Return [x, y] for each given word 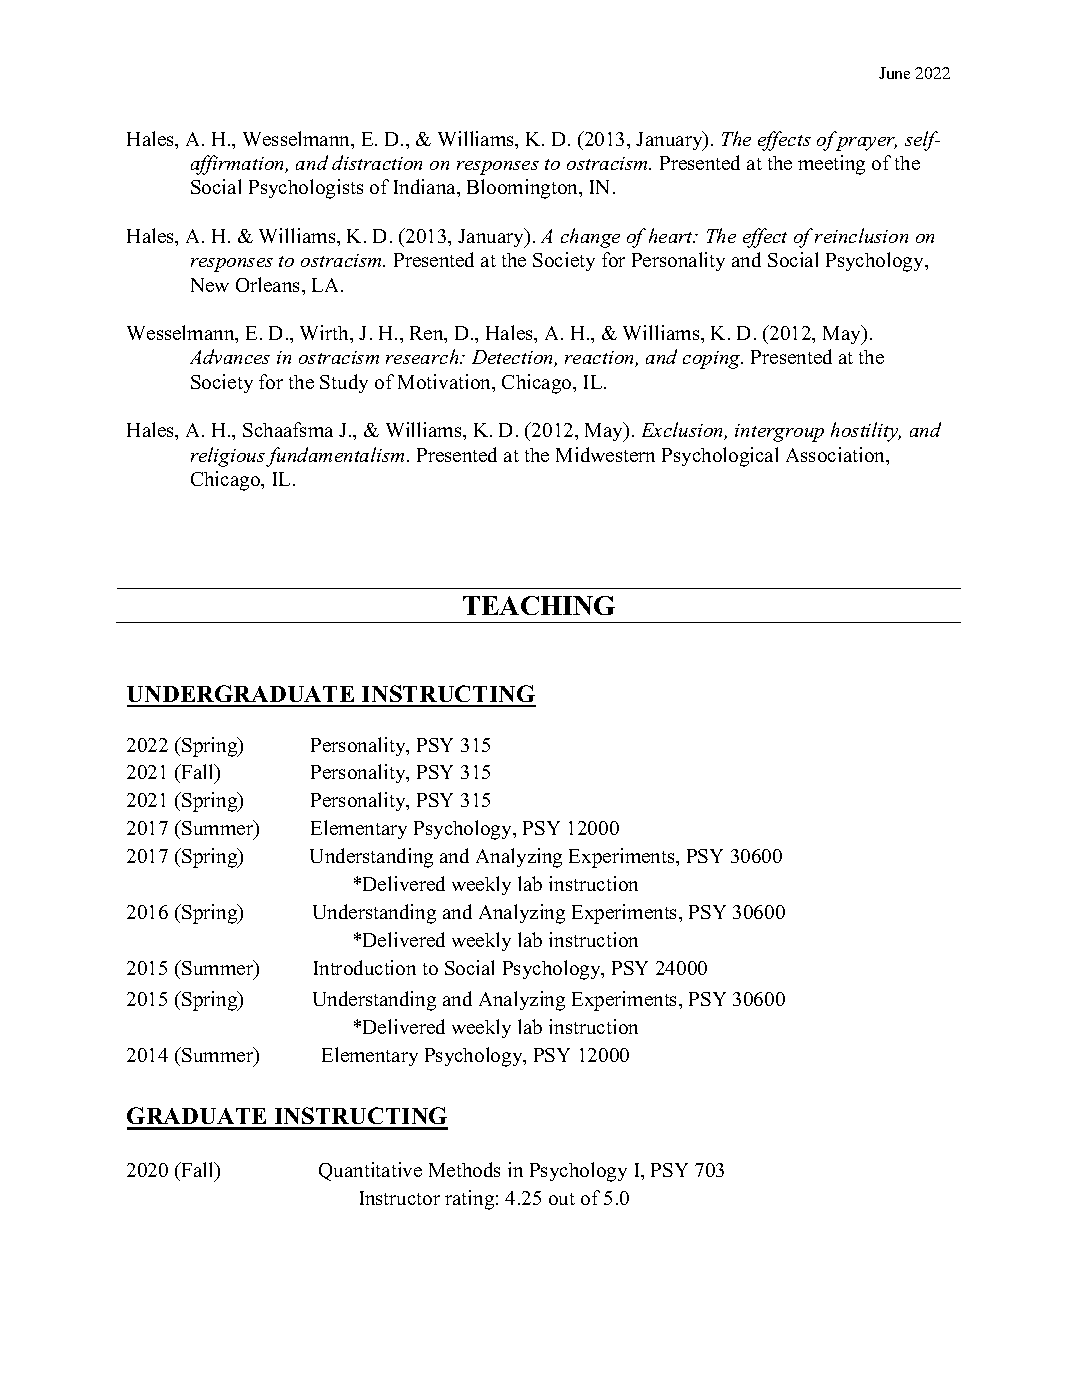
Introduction [365, 967]
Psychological [720, 457]
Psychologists [306, 189]
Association [837, 456]
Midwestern [605, 454]
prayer [866, 144]
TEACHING [539, 605]
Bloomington [524, 189]
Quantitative [370, 1171]
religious [229, 457]
